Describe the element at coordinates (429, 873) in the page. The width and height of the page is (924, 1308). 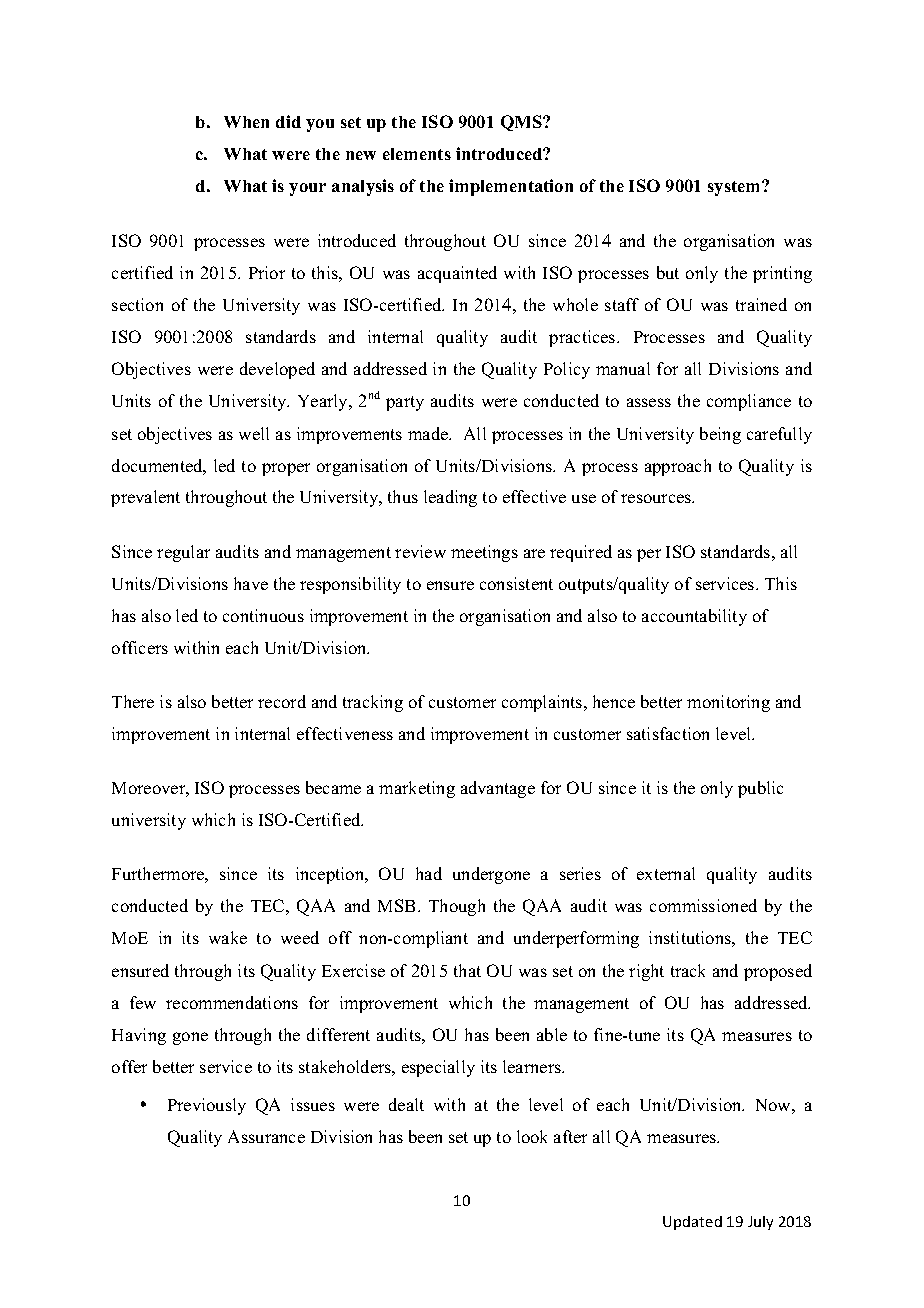
I see `had` at that location.
